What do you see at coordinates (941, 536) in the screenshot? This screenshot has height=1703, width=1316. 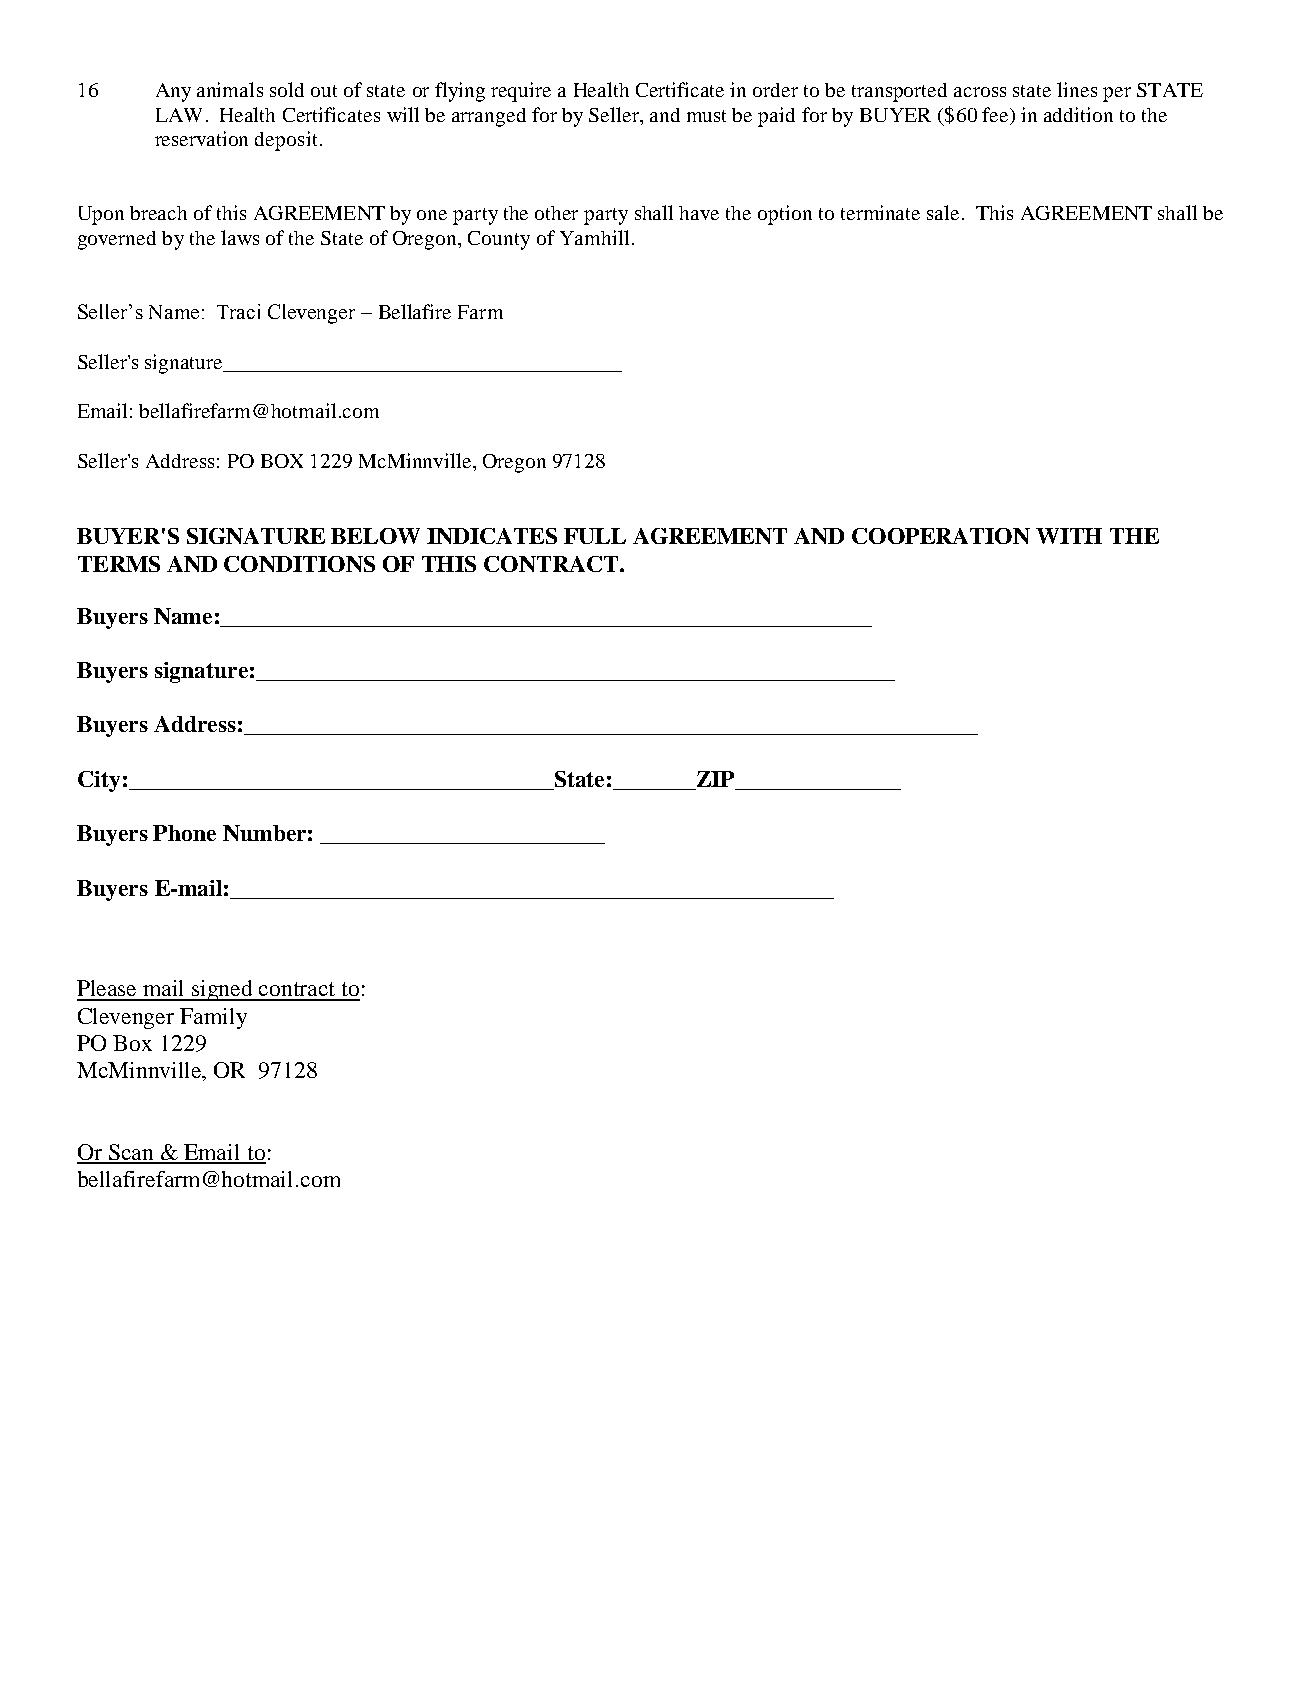 I see `COOPERATION` at bounding box center [941, 536].
